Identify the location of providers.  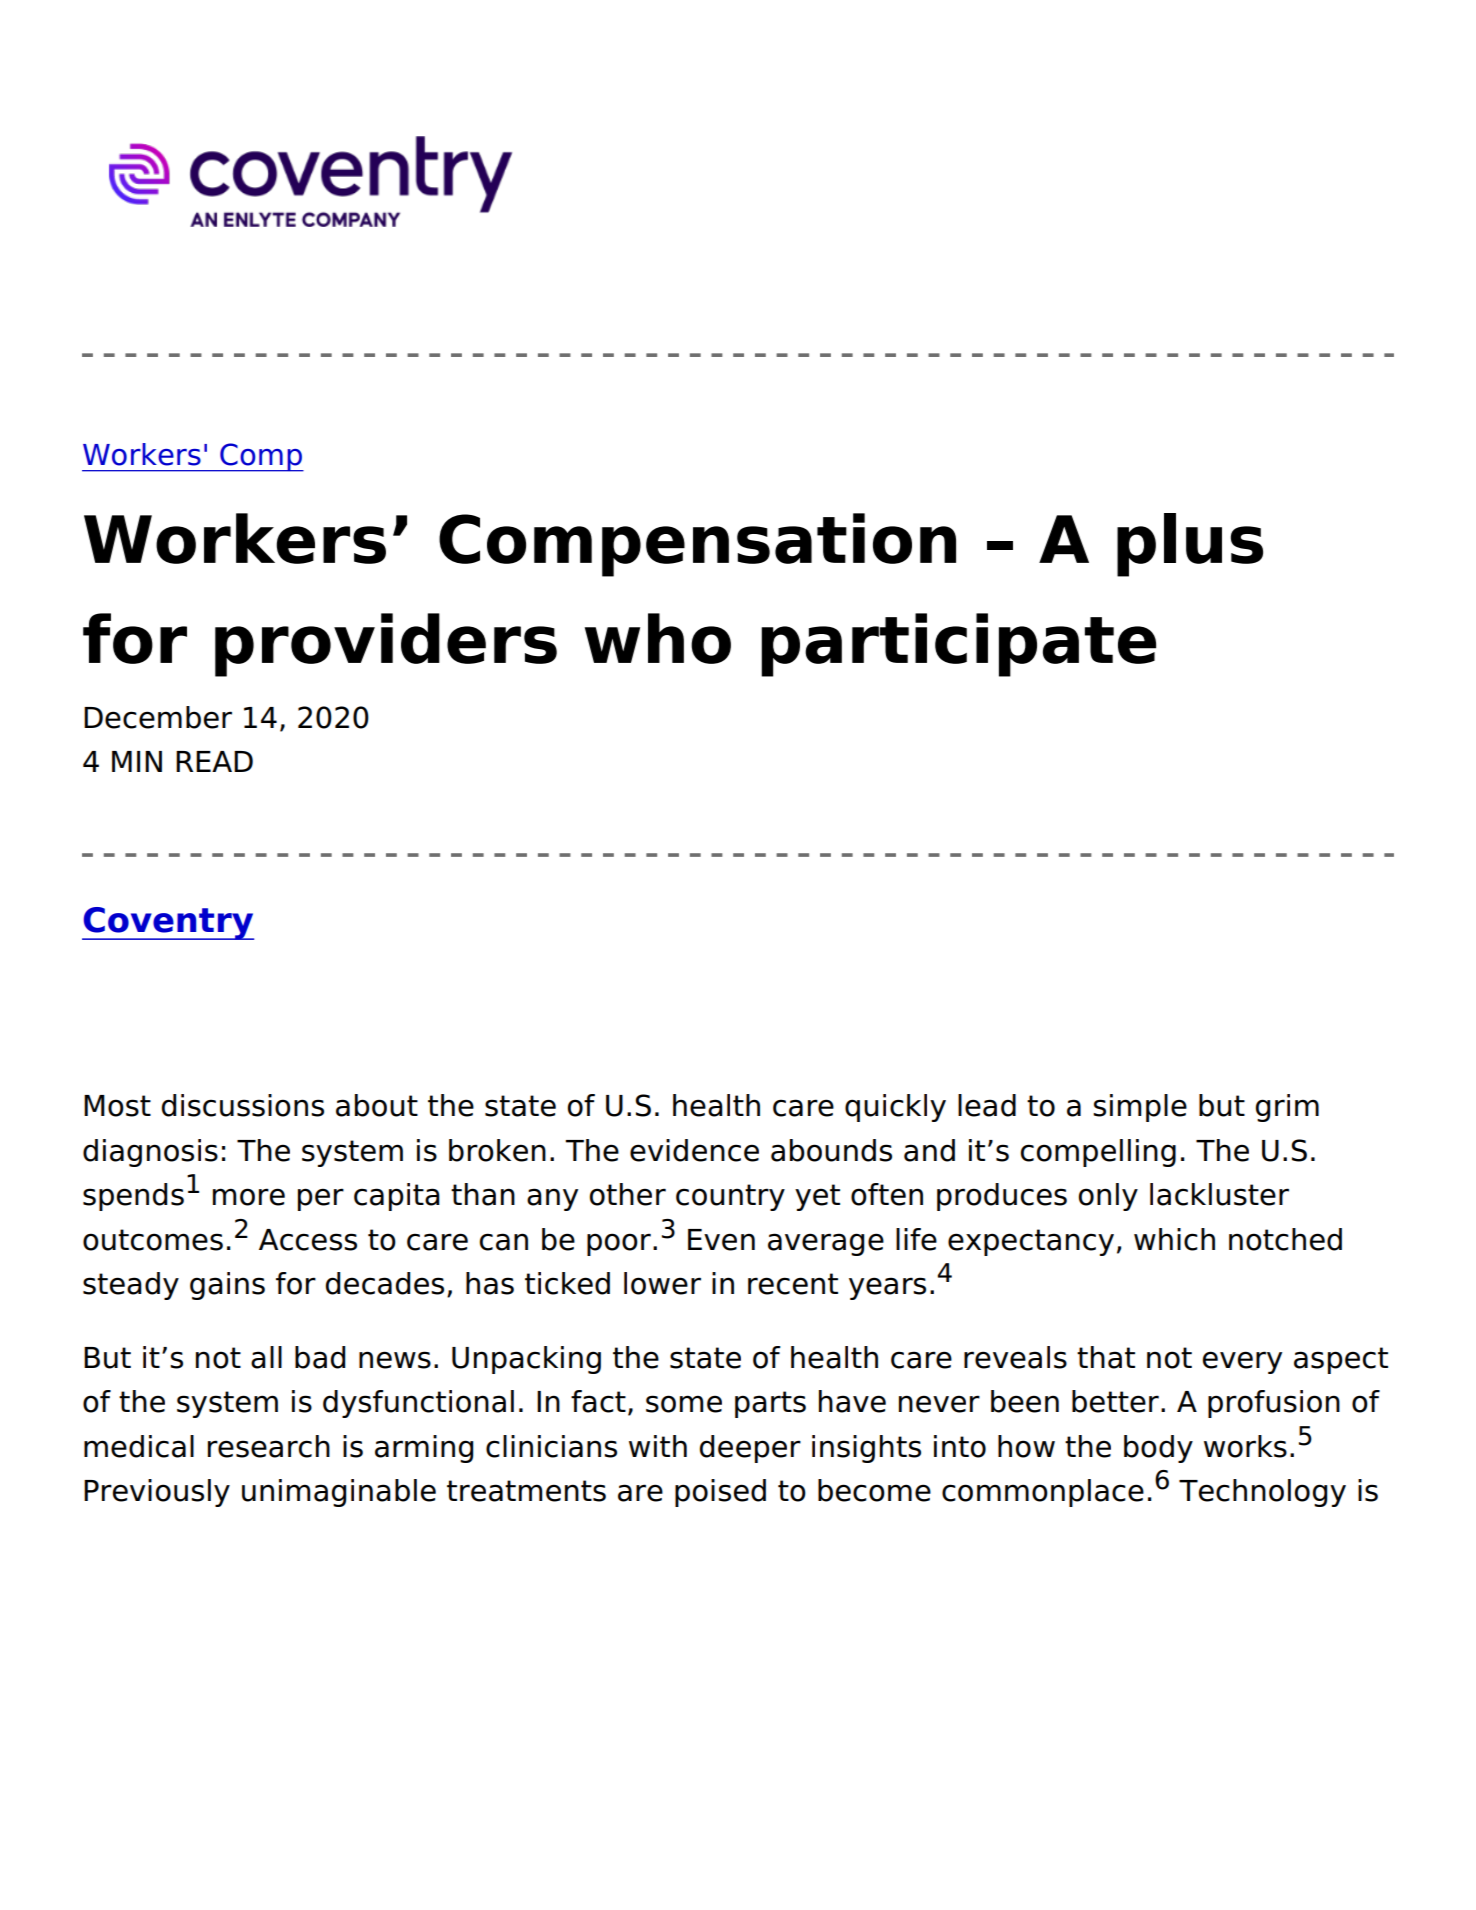
(386, 645).
